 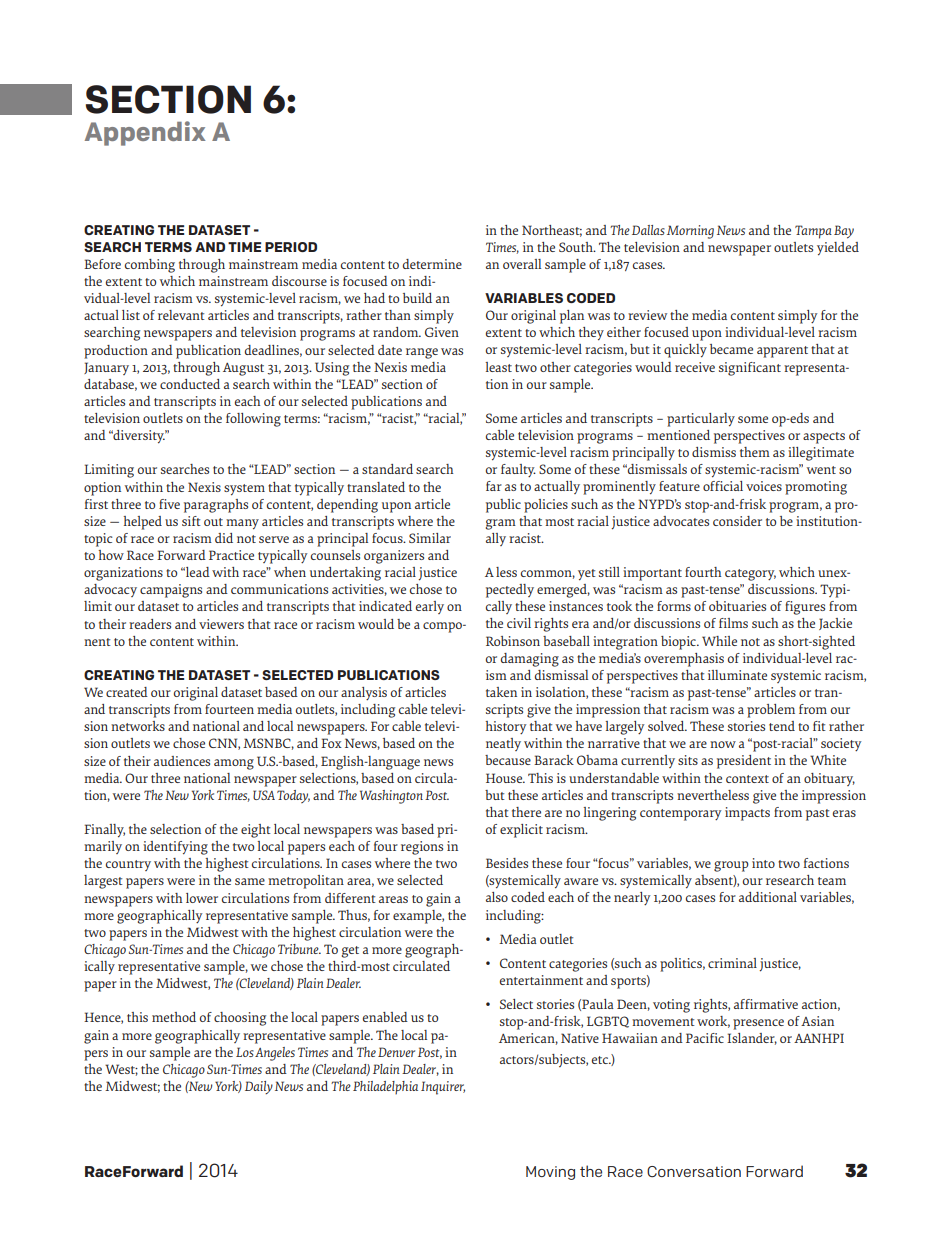 I want to click on determine, so click(x=432, y=264).
